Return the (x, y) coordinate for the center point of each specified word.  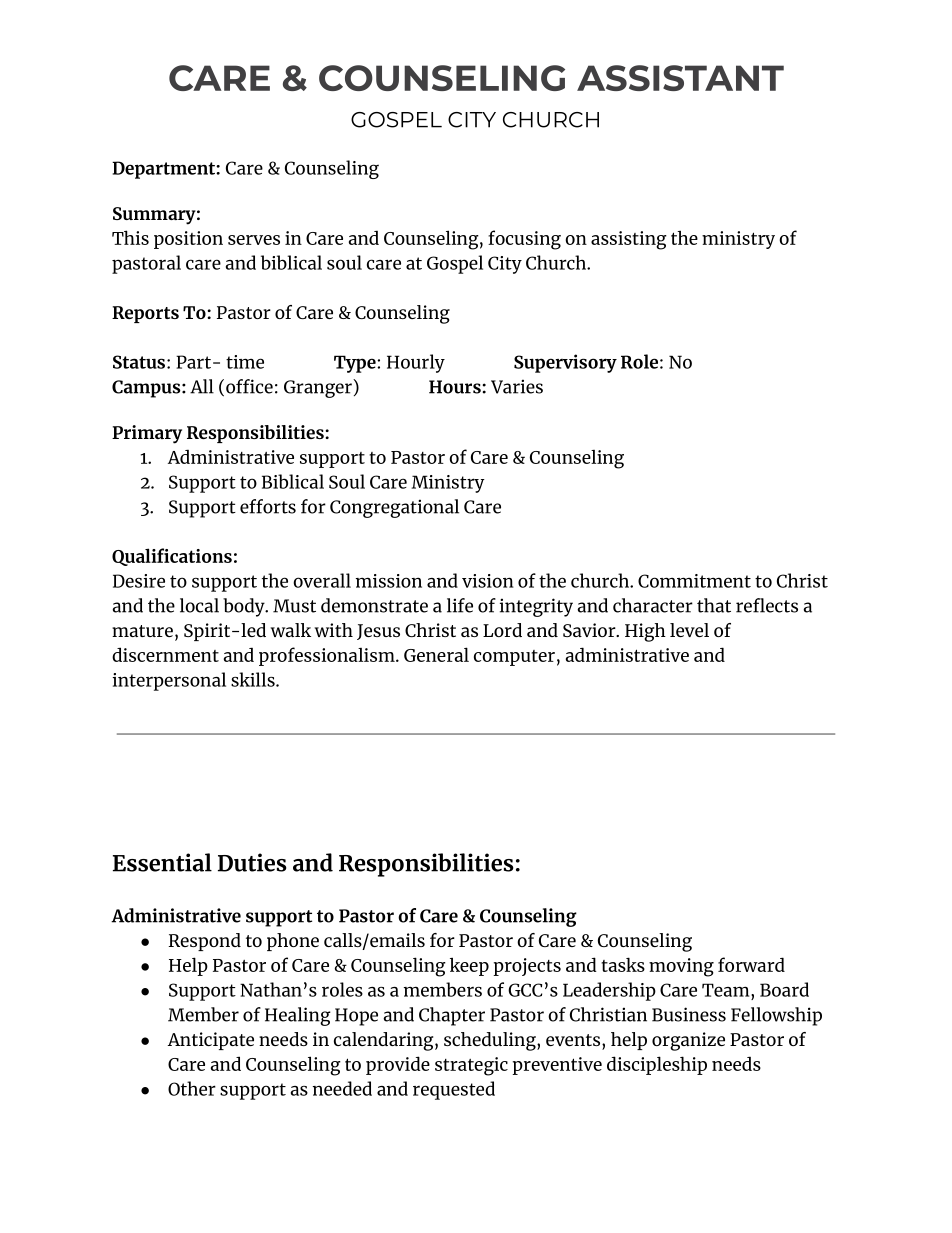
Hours (455, 387)
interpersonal (169, 681)
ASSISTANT (680, 78)
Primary (147, 434)
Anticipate (211, 1041)
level (689, 630)
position (188, 240)
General (436, 654)
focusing (524, 240)
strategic (471, 1066)
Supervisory (565, 363)
